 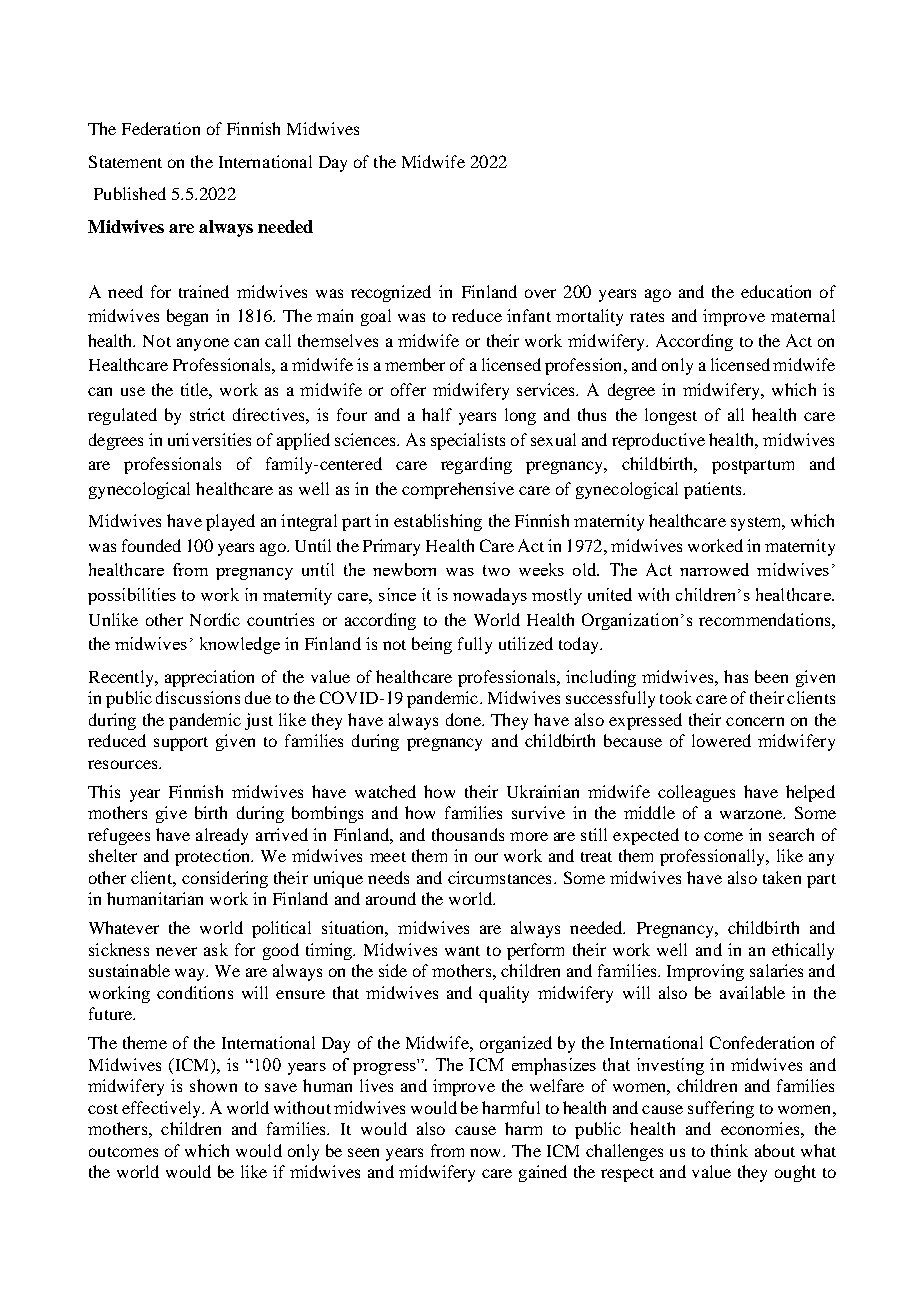 What do you see at coordinates (438, 522) in the screenshot?
I see `establishing` at bounding box center [438, 522].
